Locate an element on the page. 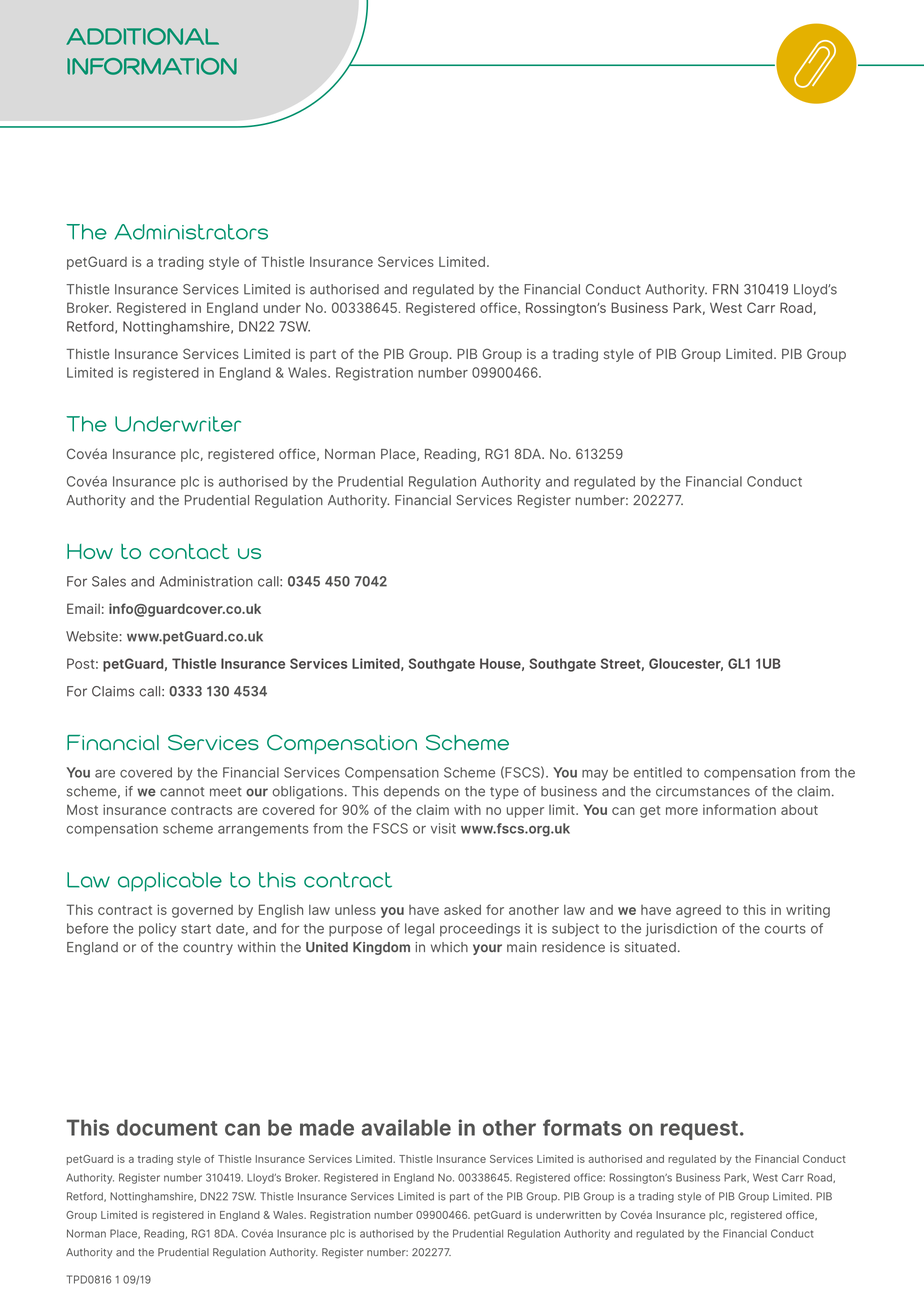 Image resolution: width=924 pixels, height=1308 pixels. contact is located at coordinates (189, 551).
